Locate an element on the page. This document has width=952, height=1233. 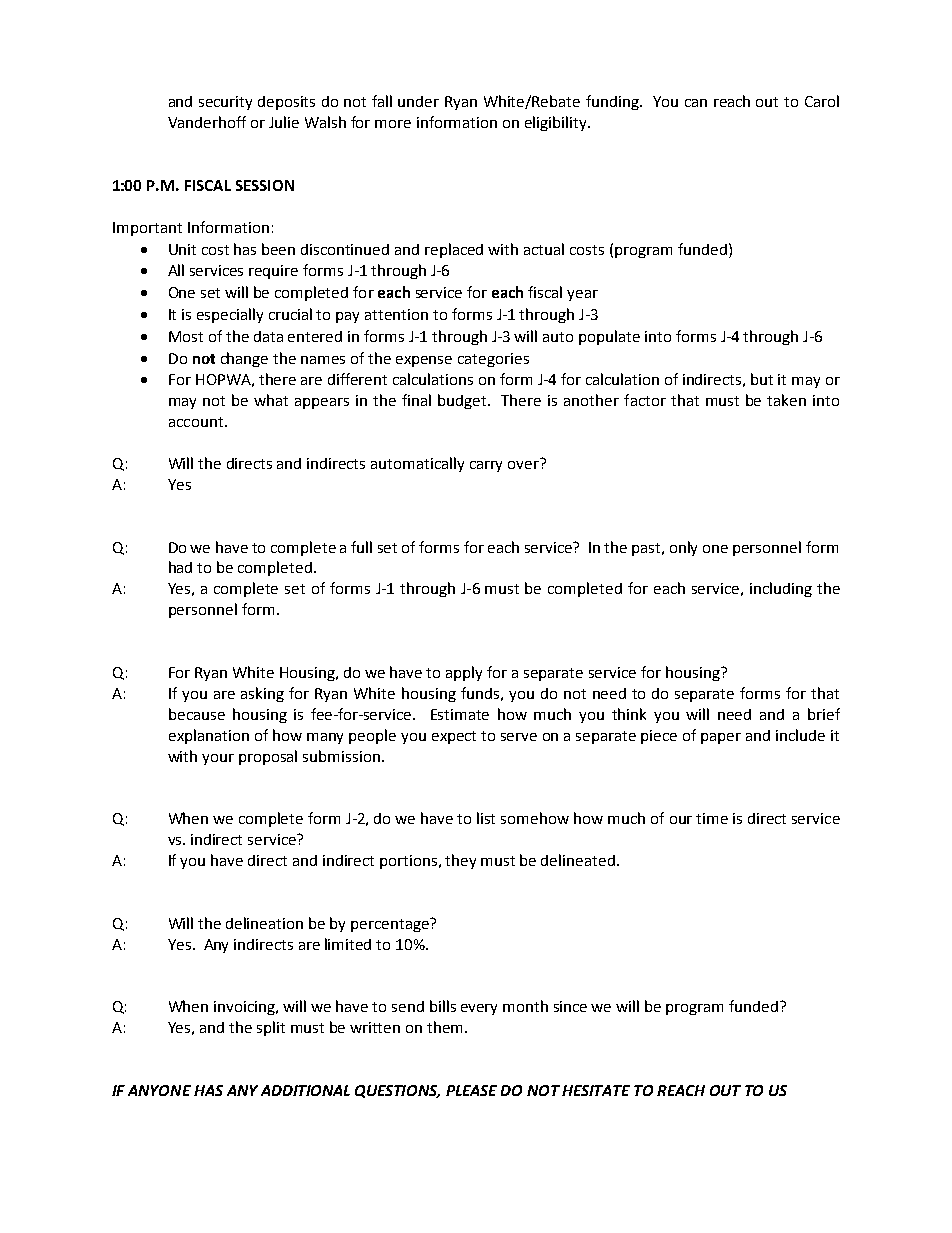
your is located at coordinates (218, 759).
